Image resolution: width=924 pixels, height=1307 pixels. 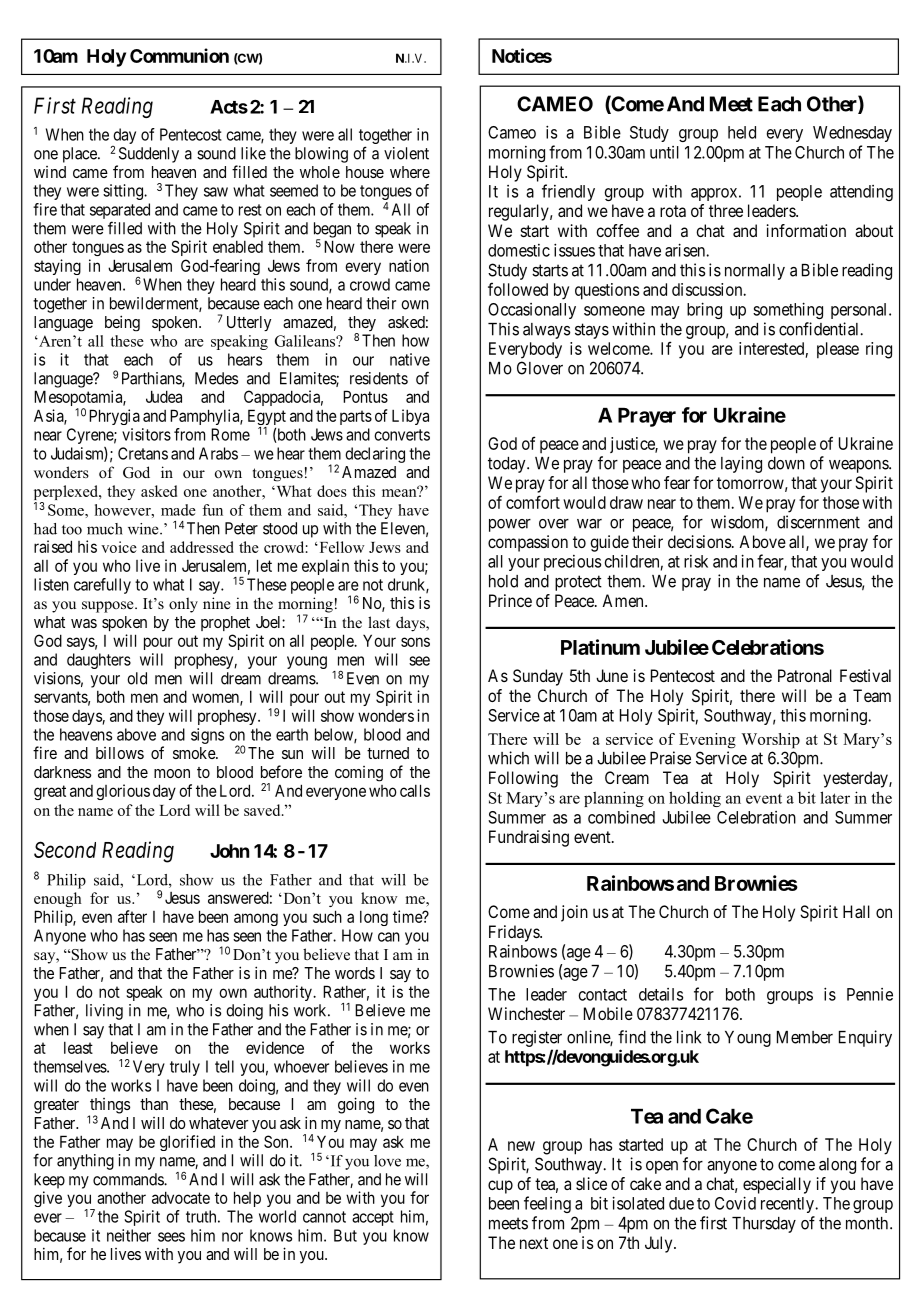 I want to click on advocate, so click(x=181, y=1197).
